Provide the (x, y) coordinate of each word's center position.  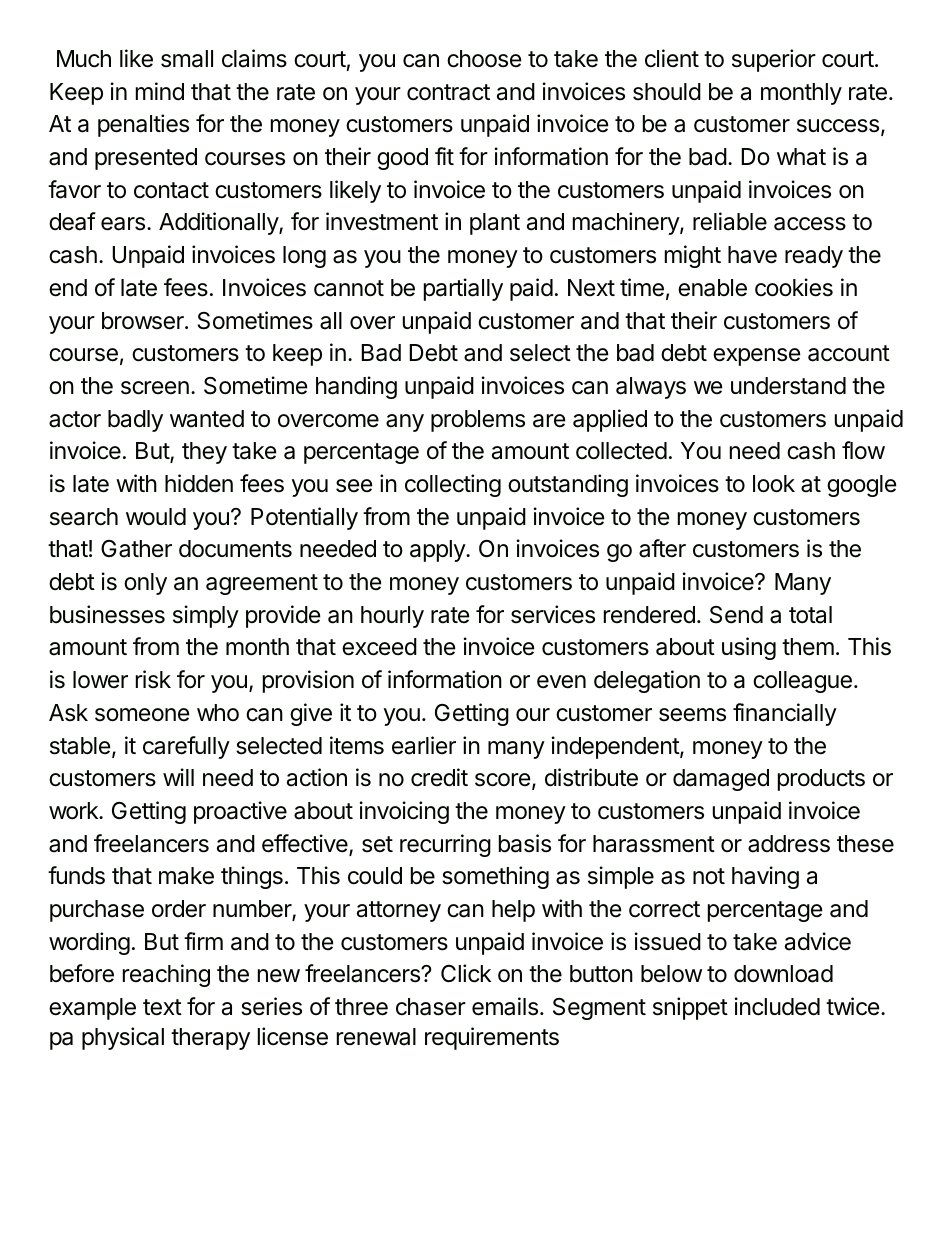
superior (774, 60)
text (162, 1007)
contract (448, 92)
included (777, 1006)
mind (160, 91)
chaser (431, 1007)
